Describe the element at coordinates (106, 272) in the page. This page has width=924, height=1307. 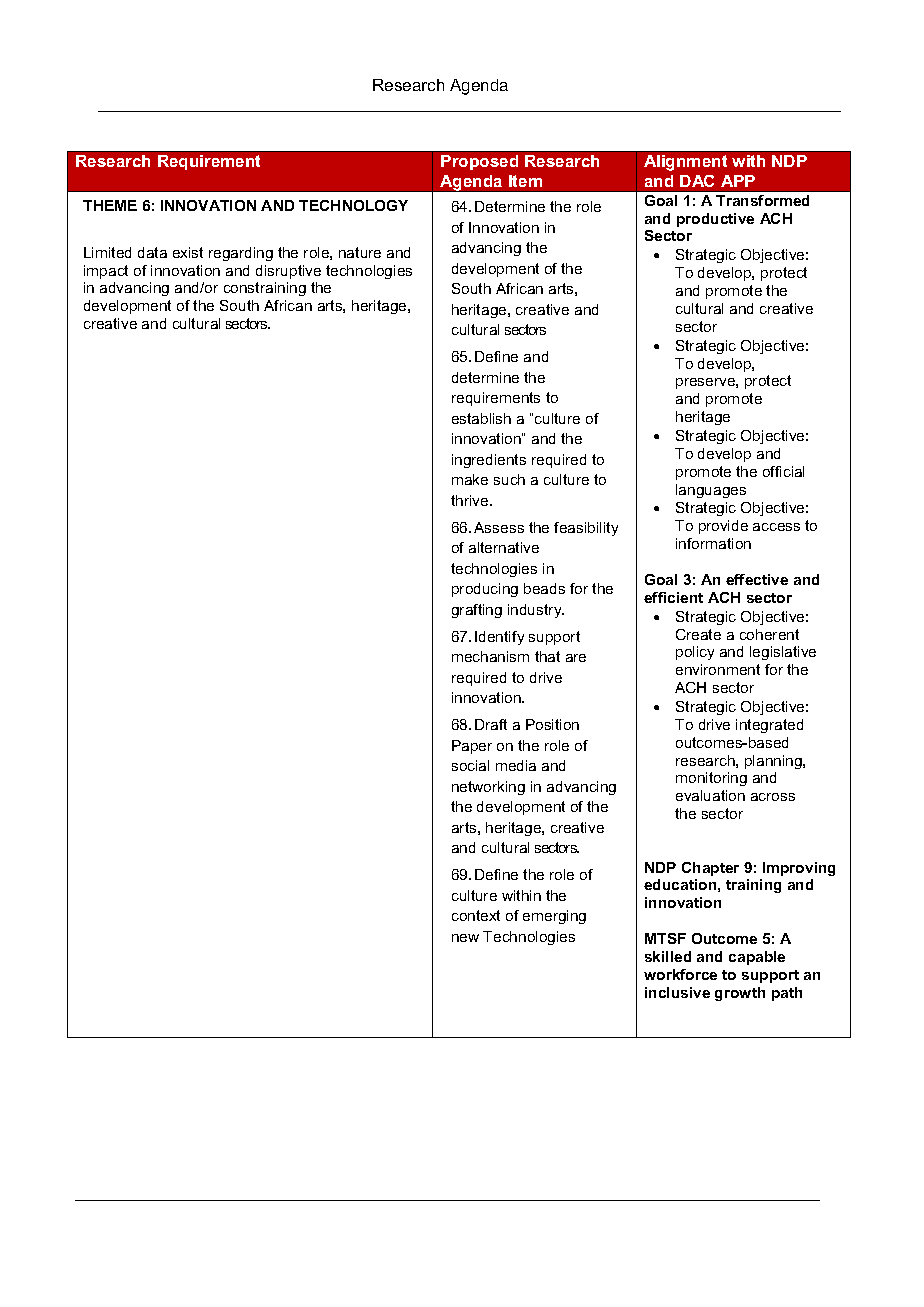
I see `impact` at that location.
